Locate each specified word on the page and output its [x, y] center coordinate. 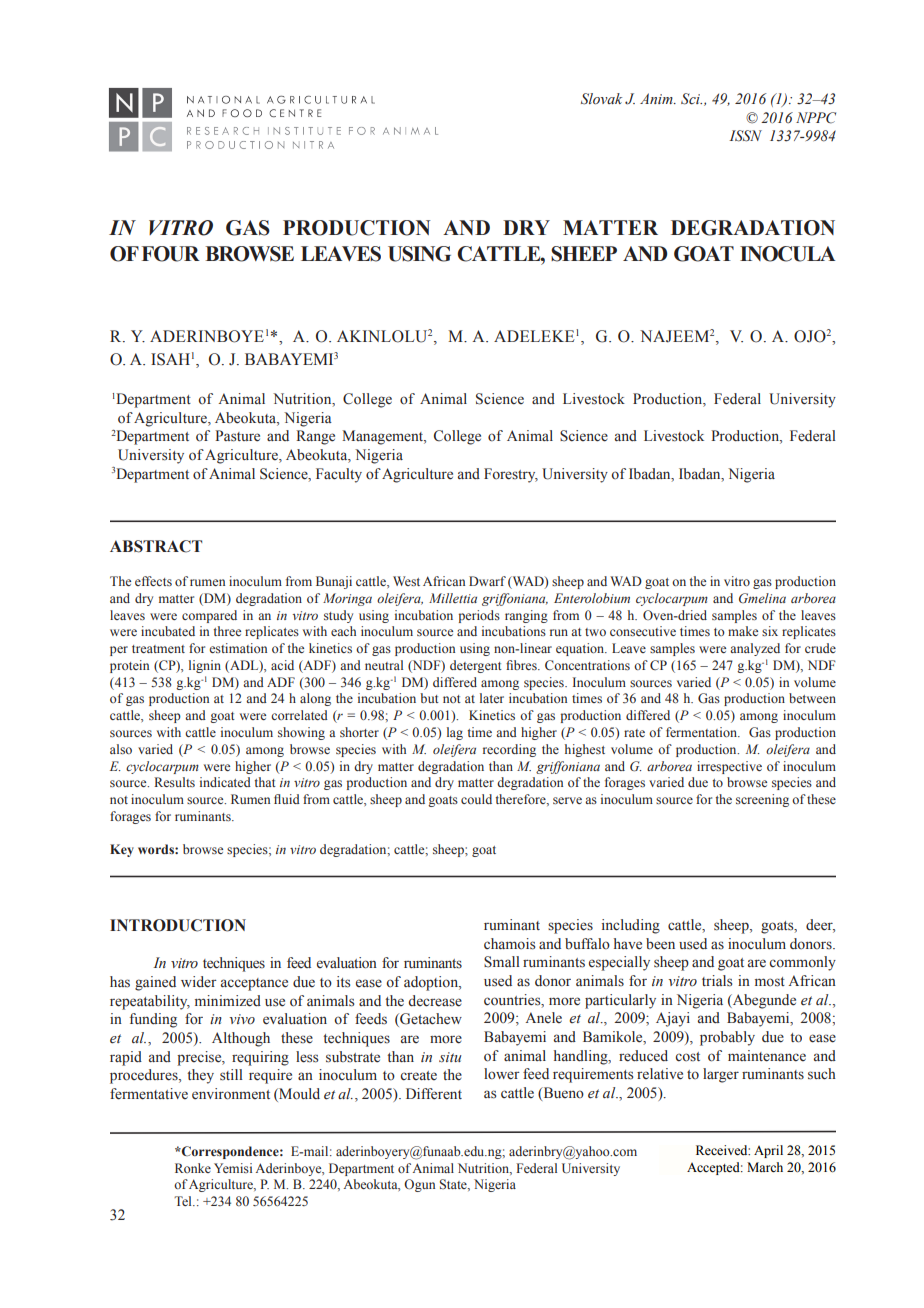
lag [455, 733]
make [743, 631]
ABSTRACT [156, 546]
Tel [184, 1201]
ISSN [745, 136]
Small [502, 962]
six [770, 631]
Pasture [237, 436]
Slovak [601, 99]
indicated [225, 782]
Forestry [511, 475]
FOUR [171, 254]
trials [717, 981]
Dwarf [487, 581]
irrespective [729, 767]
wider [199, 982]
